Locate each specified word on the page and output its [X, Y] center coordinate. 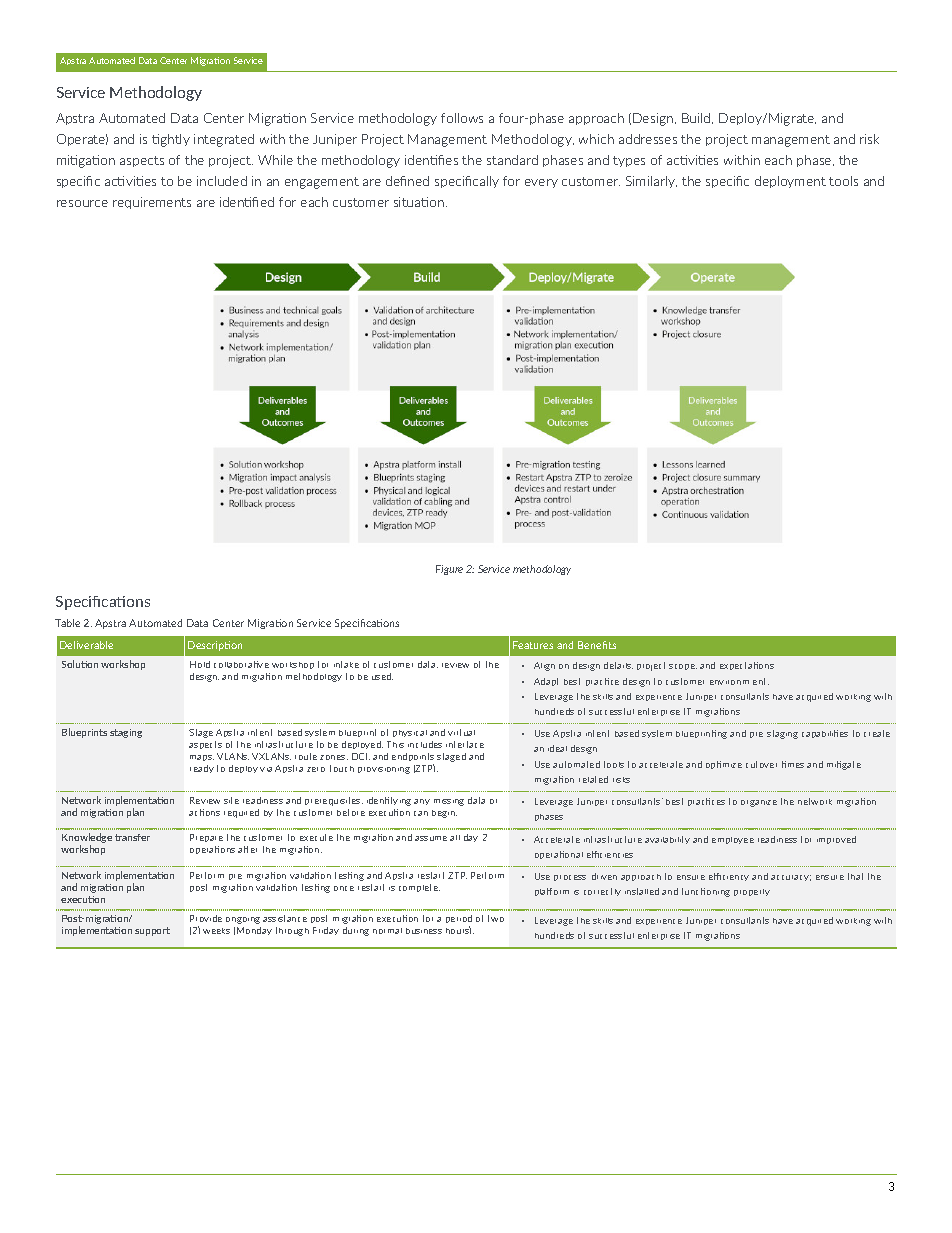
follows [462, 118]
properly [752, 892]
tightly [171, 140]
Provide [206, 918]
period [459, 921]
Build [697, 118]
